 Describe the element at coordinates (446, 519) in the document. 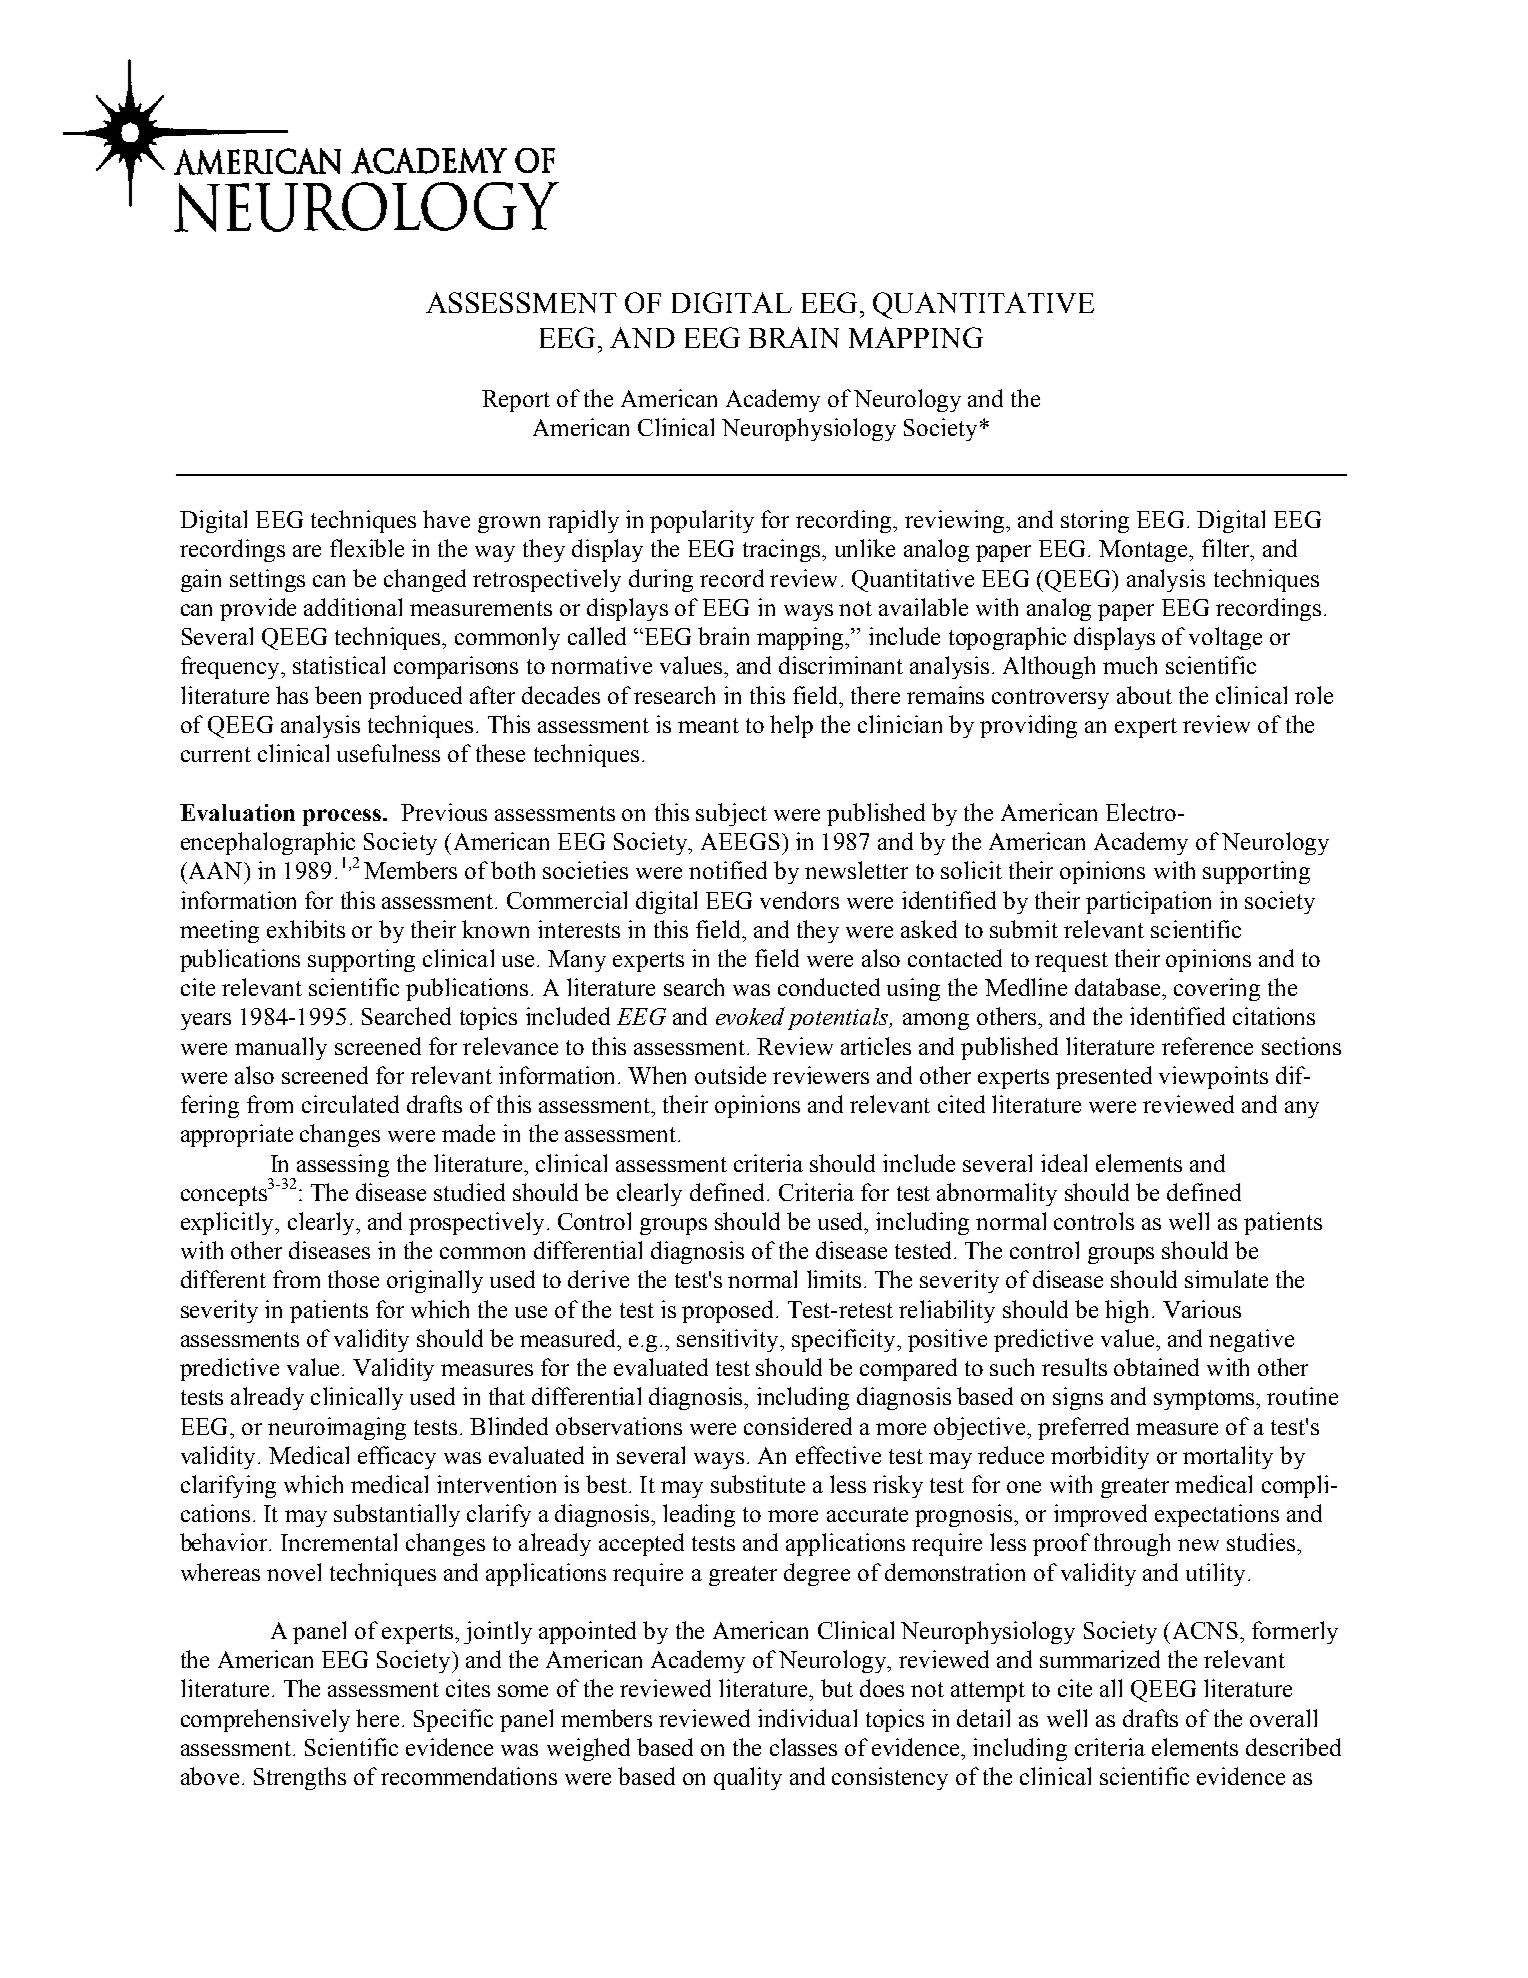

I see `have` at that location.
